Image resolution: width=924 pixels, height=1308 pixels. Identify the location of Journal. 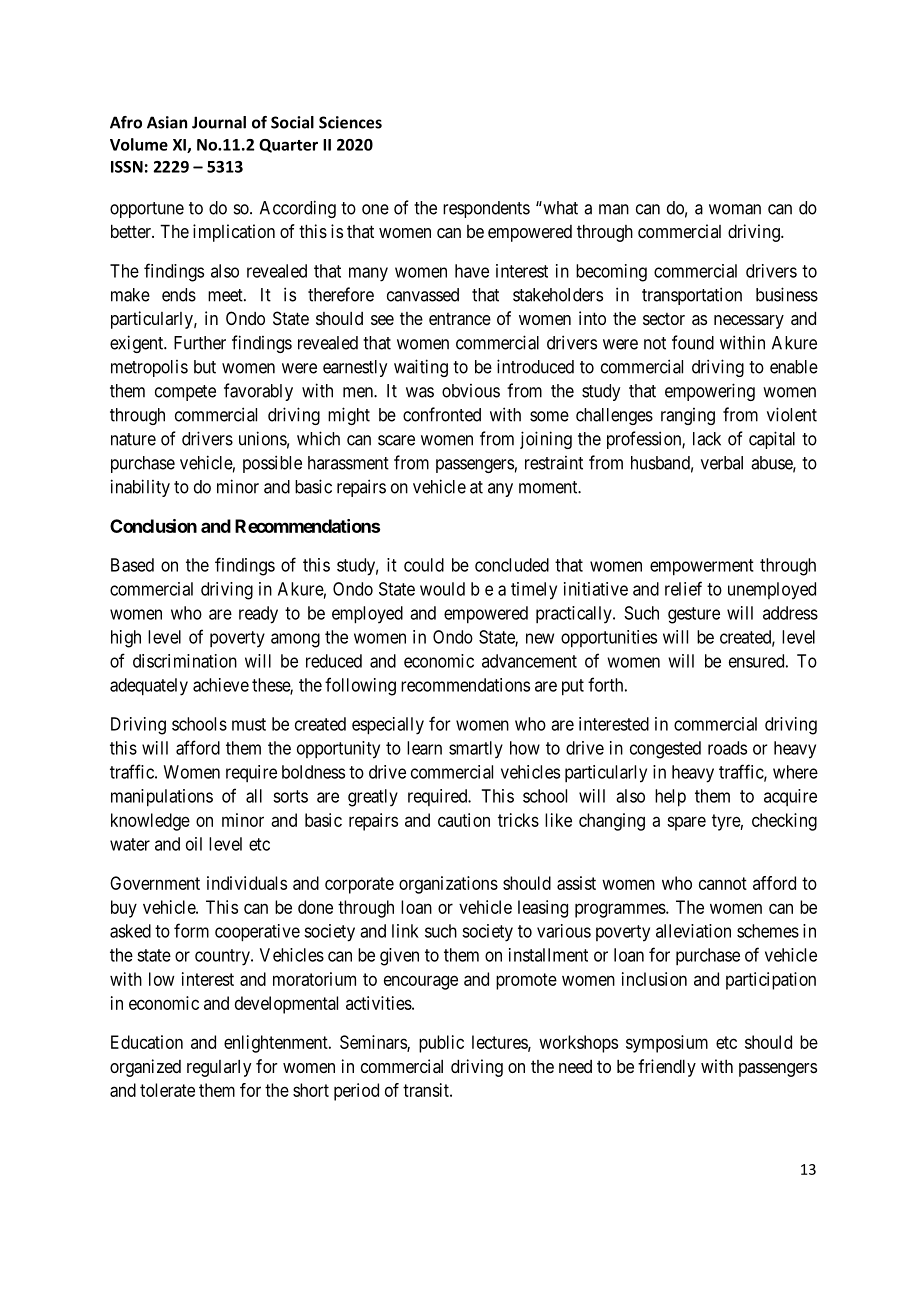
(219, 122).
